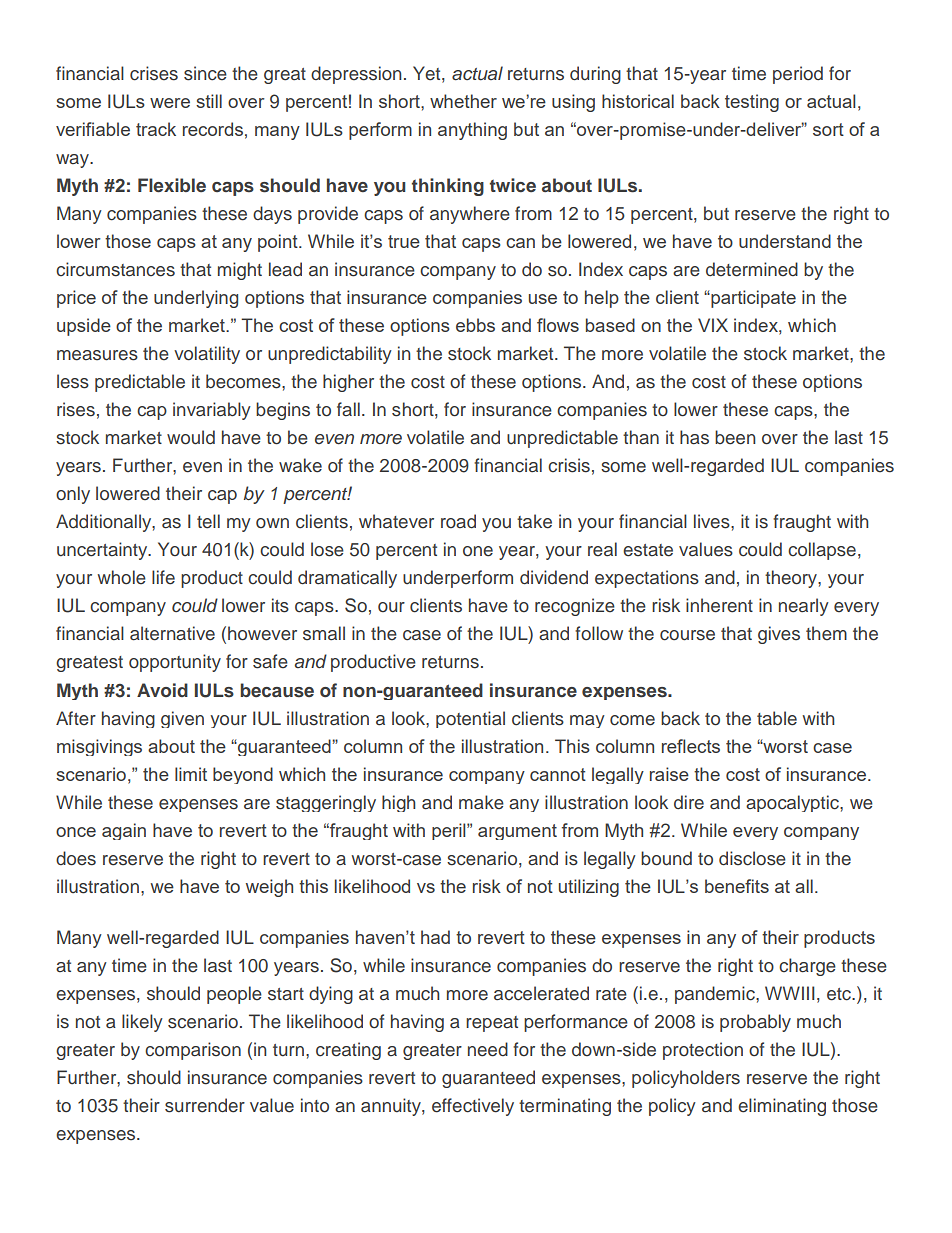 Image resolution: width=952 pixels, height=1233 pixels. What do you see at coordinates (156, 129) in the document?
I see `track` at bounding box center [156, 129].
